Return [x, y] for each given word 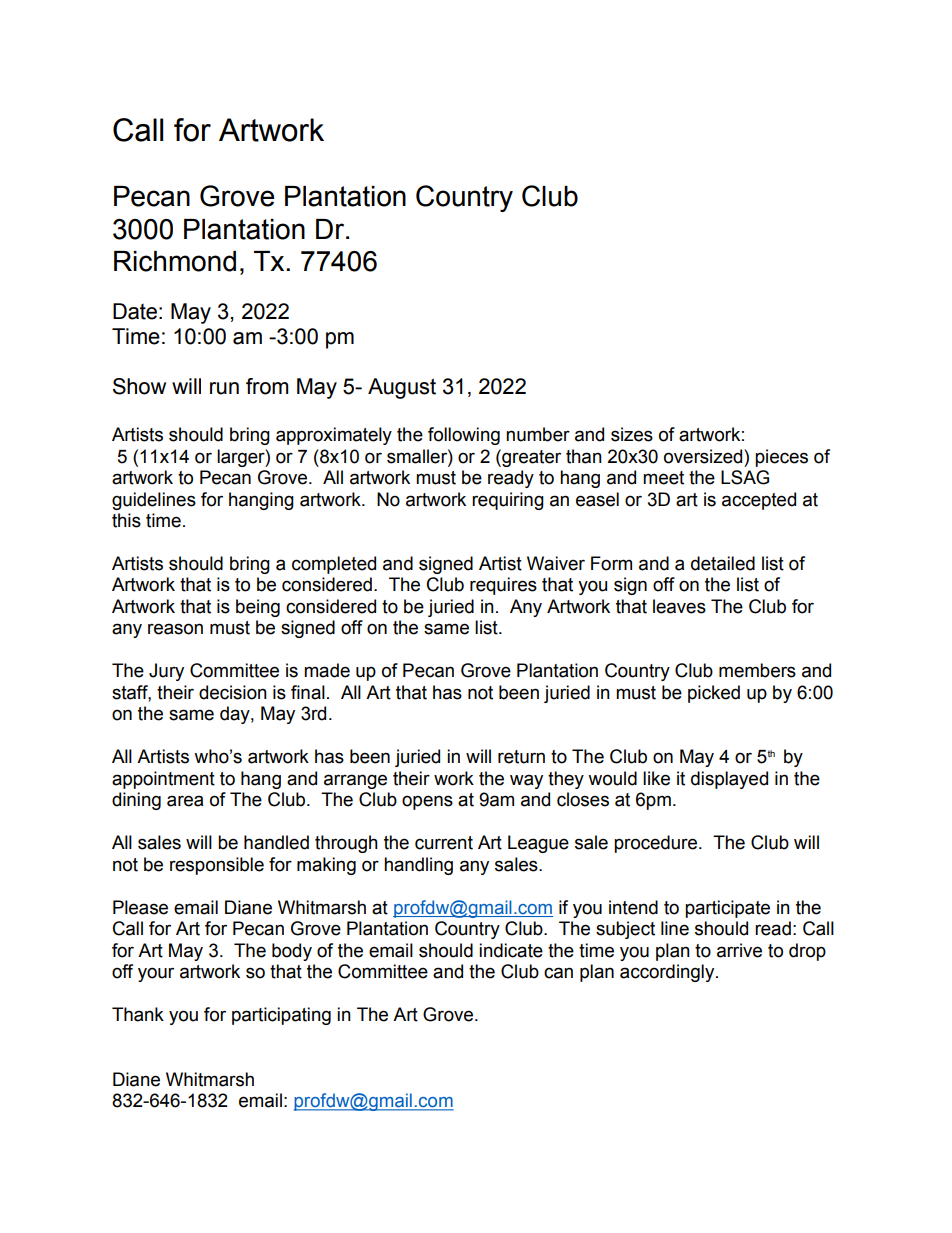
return [521, 757]
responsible [217, 866]
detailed [723, 563]
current [444, 843]
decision [233, 692]
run [224, 388]
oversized [704, 456]
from [267, 386]
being [258, 608]
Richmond [175, 261]
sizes [632, 434]
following [464, 436]
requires [503, 586]
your [156, 974]
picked [714, 694]
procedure [657, 844]
